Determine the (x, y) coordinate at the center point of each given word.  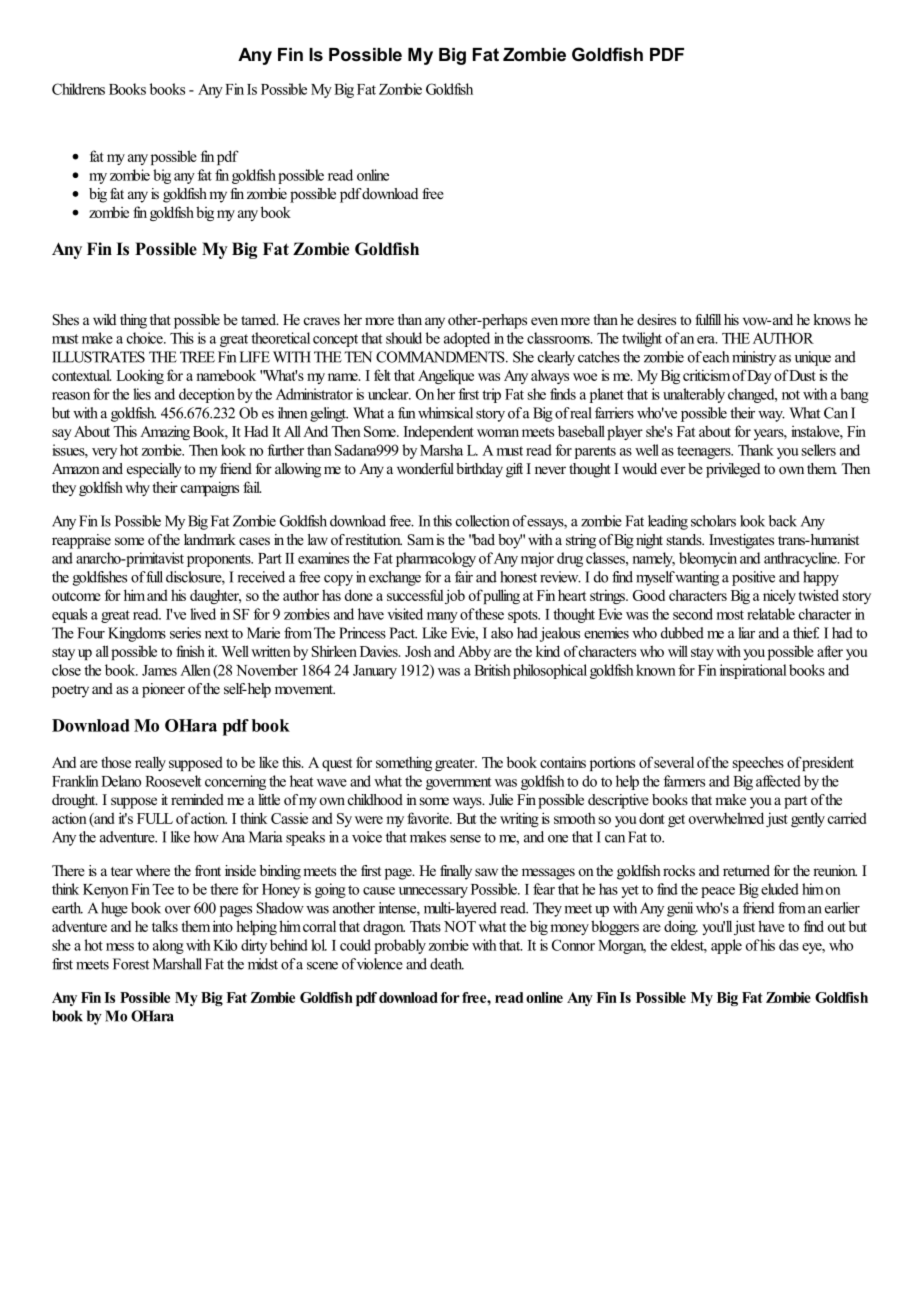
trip (491, 395)
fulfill (708, 319)
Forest (131, 964)
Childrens (78, 89)
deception (207, 395)
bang (854, 395)
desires (656, 319)
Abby (474, 652)
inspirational (753, 671)
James (159, 670)
